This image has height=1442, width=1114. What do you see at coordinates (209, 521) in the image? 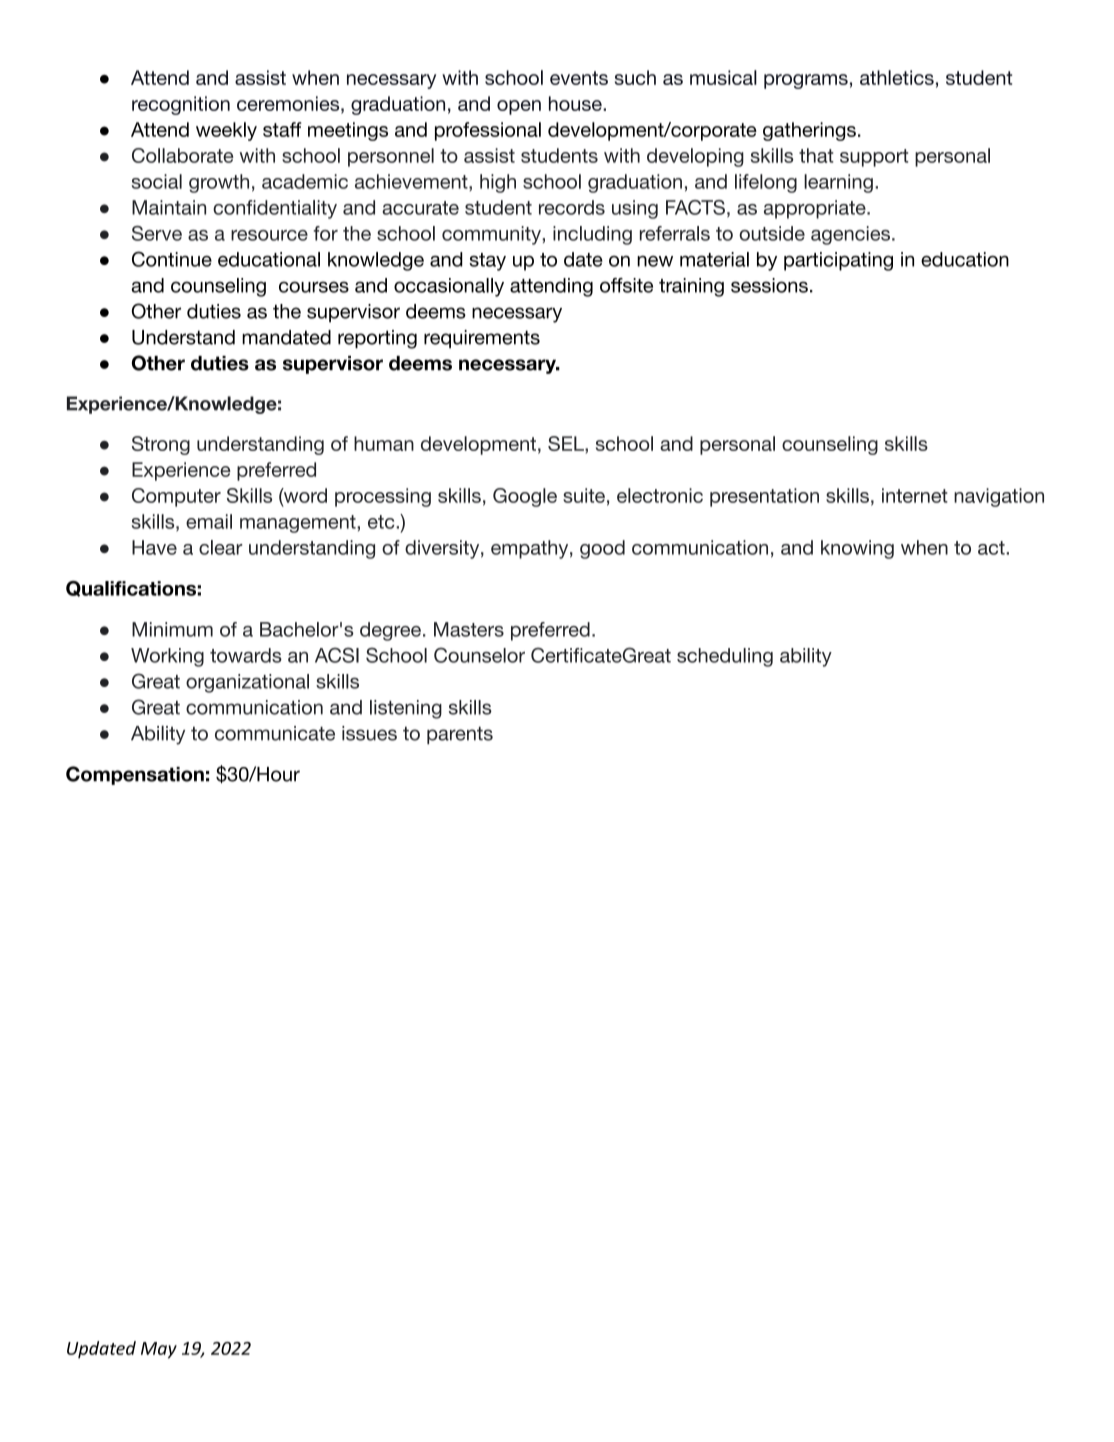
I see `email` at bounding box center [209, 521].
